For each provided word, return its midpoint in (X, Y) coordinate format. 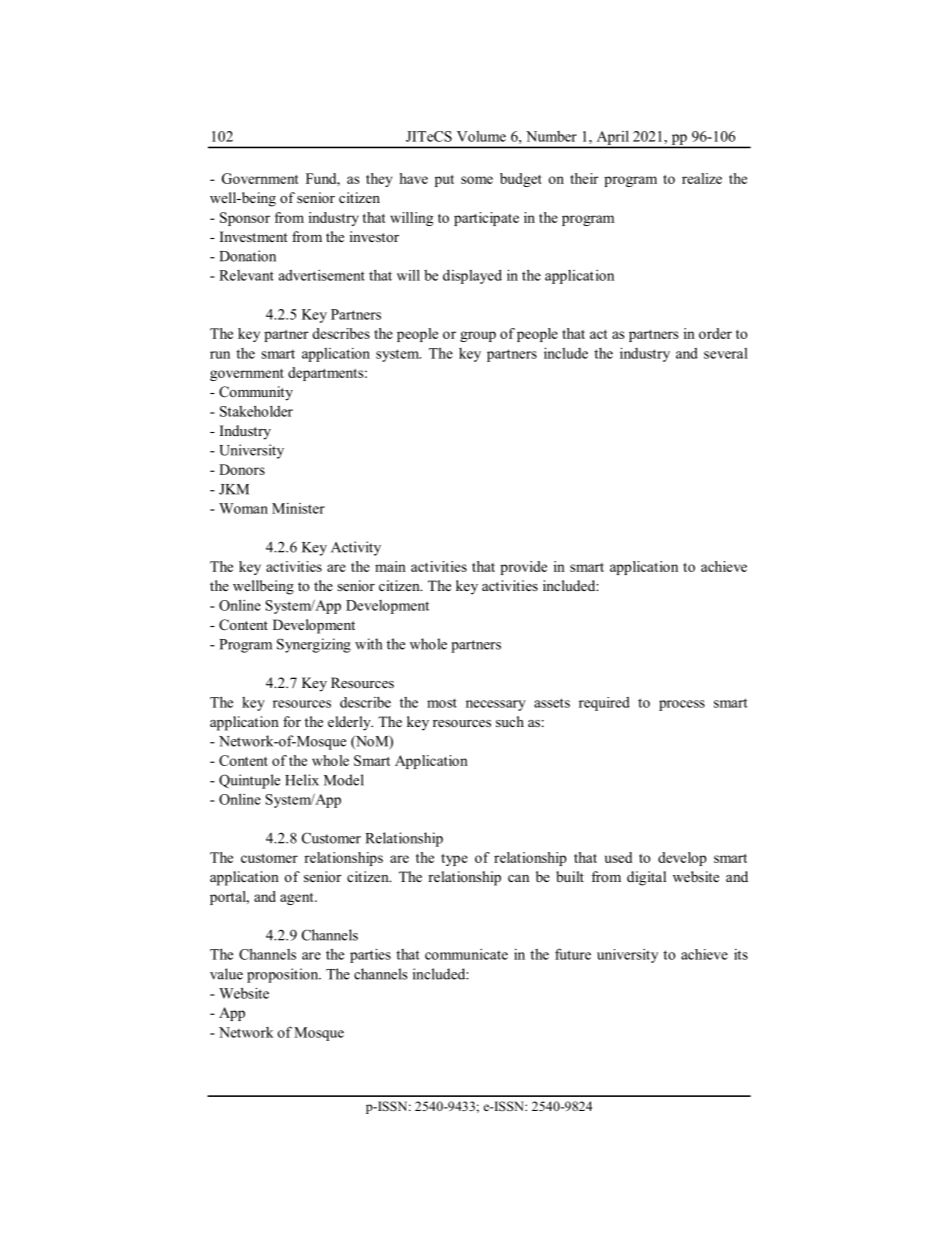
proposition (284, 975)
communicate (466, 954)
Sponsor (245, 219)
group (478, 336)
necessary (496, 705)
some (477, 180)
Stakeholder (256, 411)
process (682, 705)
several (726, 353)
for (292, 721)
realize (702, 178)
